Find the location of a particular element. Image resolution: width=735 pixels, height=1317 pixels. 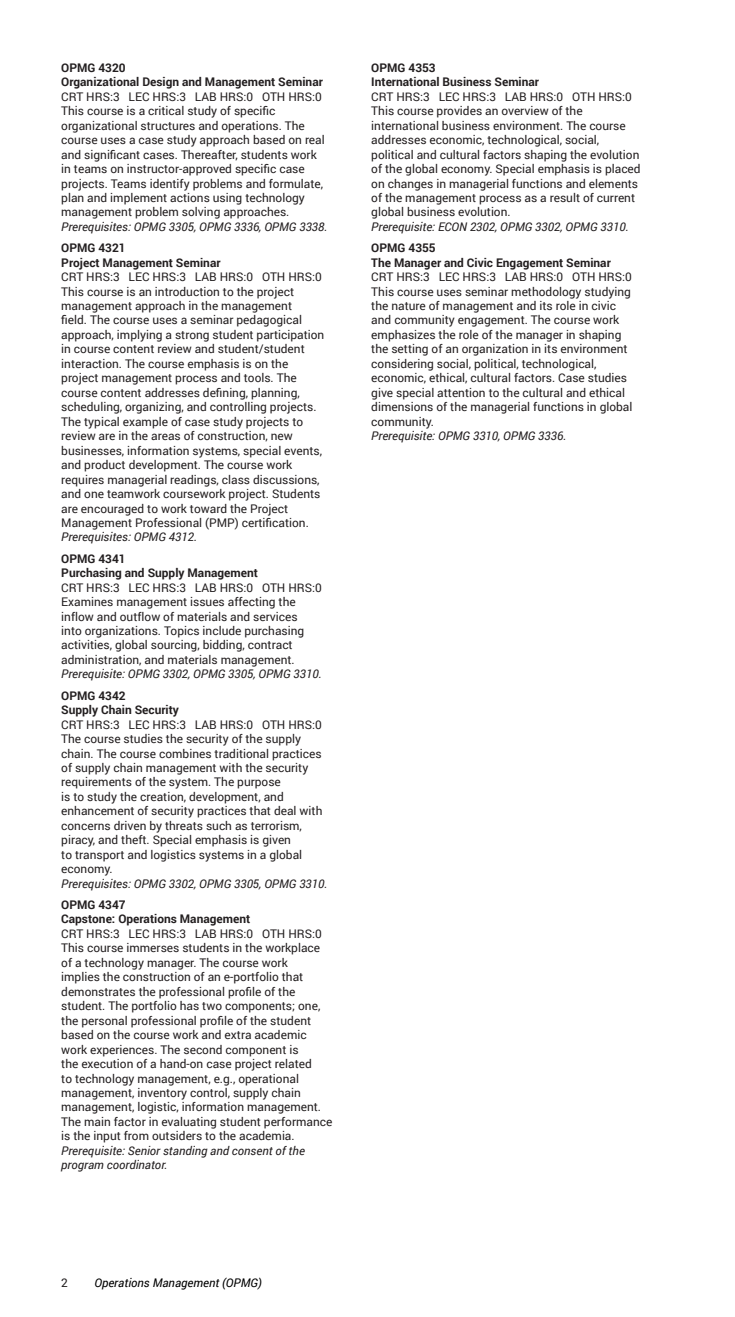

related is located at coordinates (293, 1063).
